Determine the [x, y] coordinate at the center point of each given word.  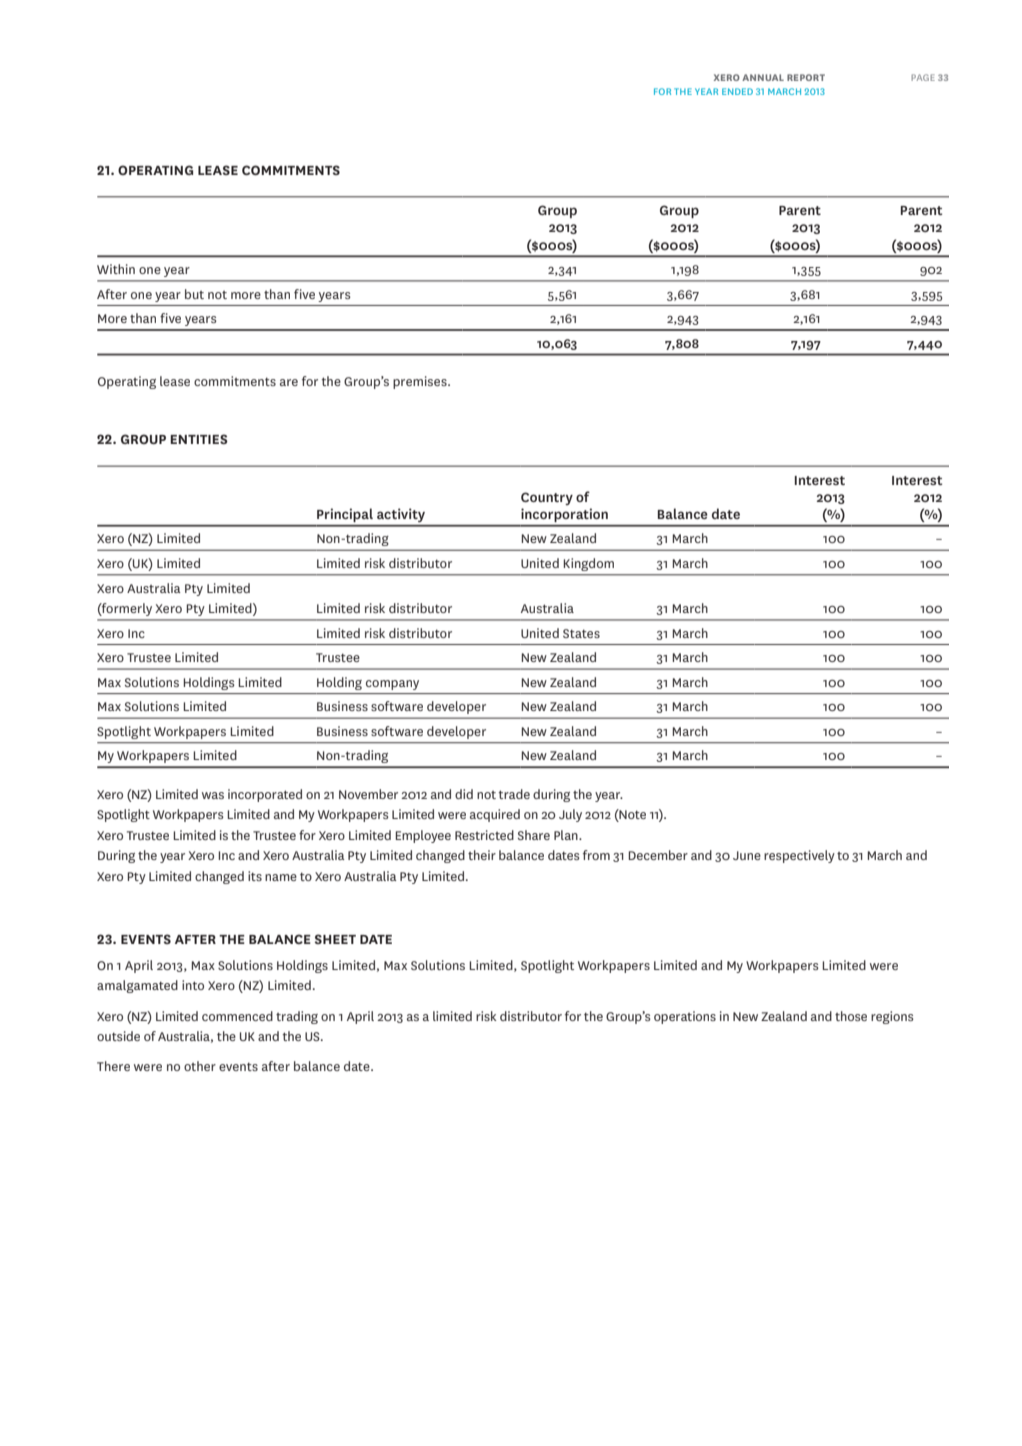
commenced [237, 1016]
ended [737, 91]
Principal [345, 515]
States [581, 633]
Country [547, 498]
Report [806, 77]
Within [116, 269]
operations [685, 1017]
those [851, 1016]
